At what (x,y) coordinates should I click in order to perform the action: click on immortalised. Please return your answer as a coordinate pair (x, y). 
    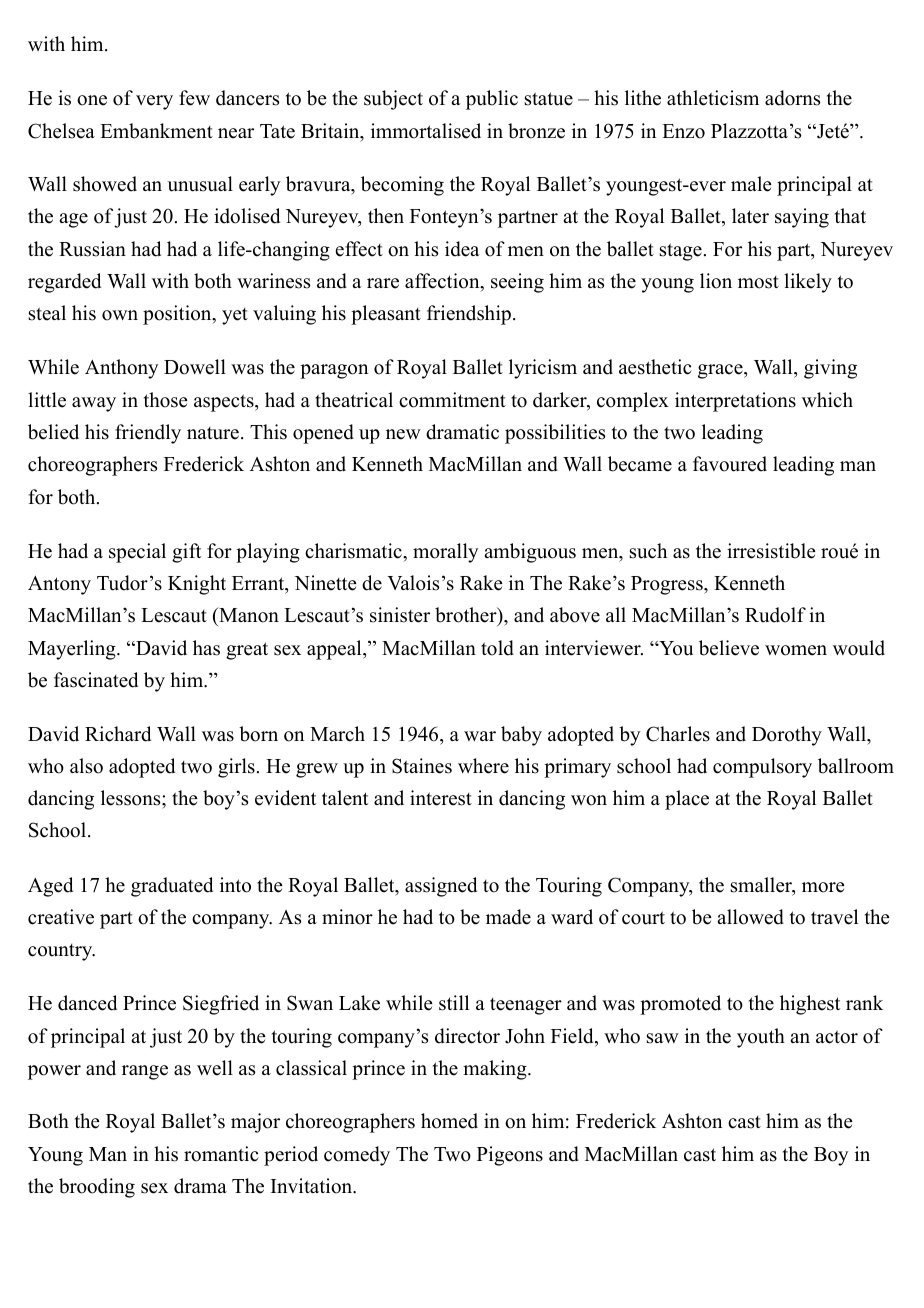
    Looking at the image, I should click on (426, 131).
